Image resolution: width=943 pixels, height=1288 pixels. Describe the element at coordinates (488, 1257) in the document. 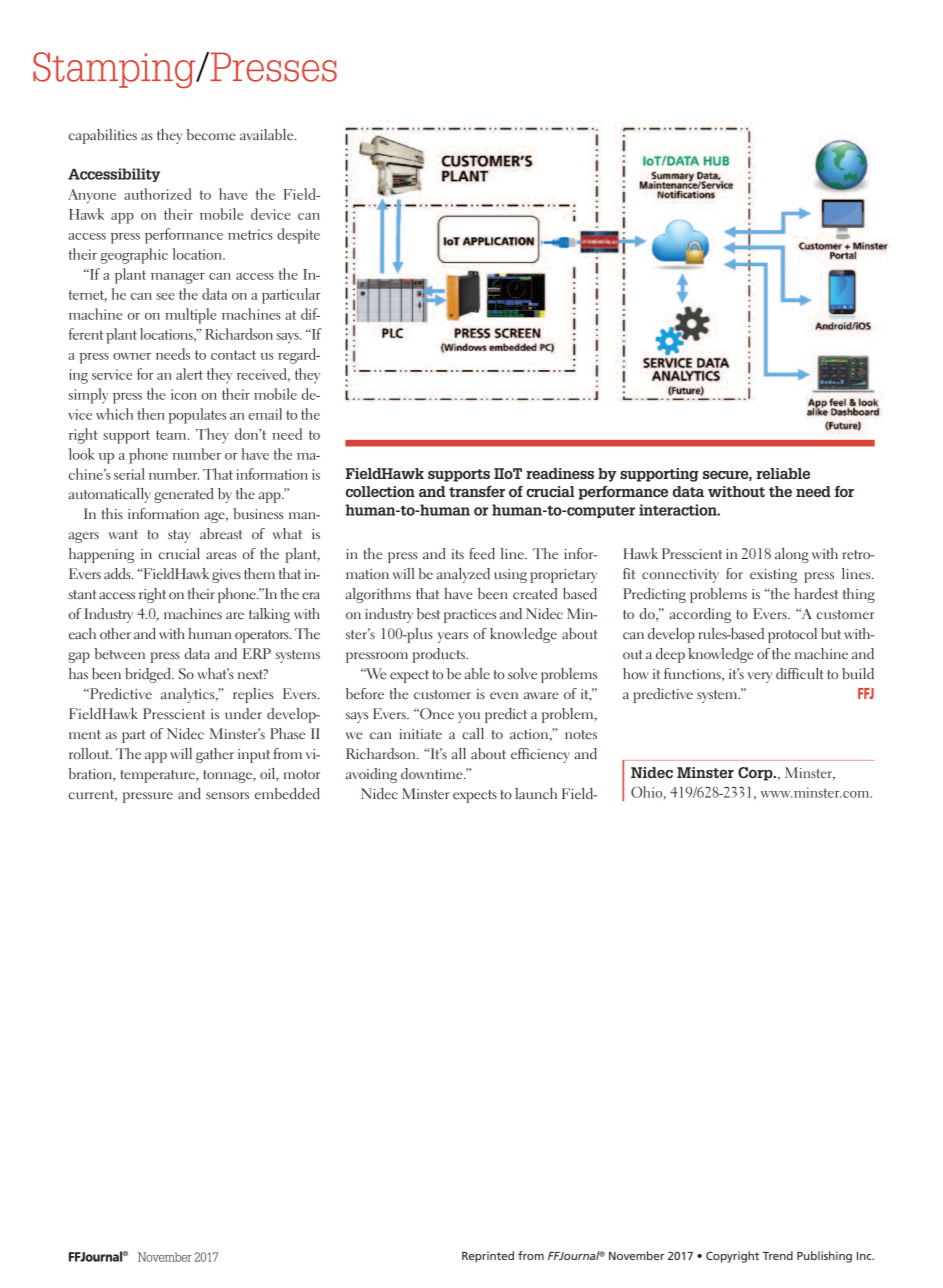

I see `Reprinted` at that location.
